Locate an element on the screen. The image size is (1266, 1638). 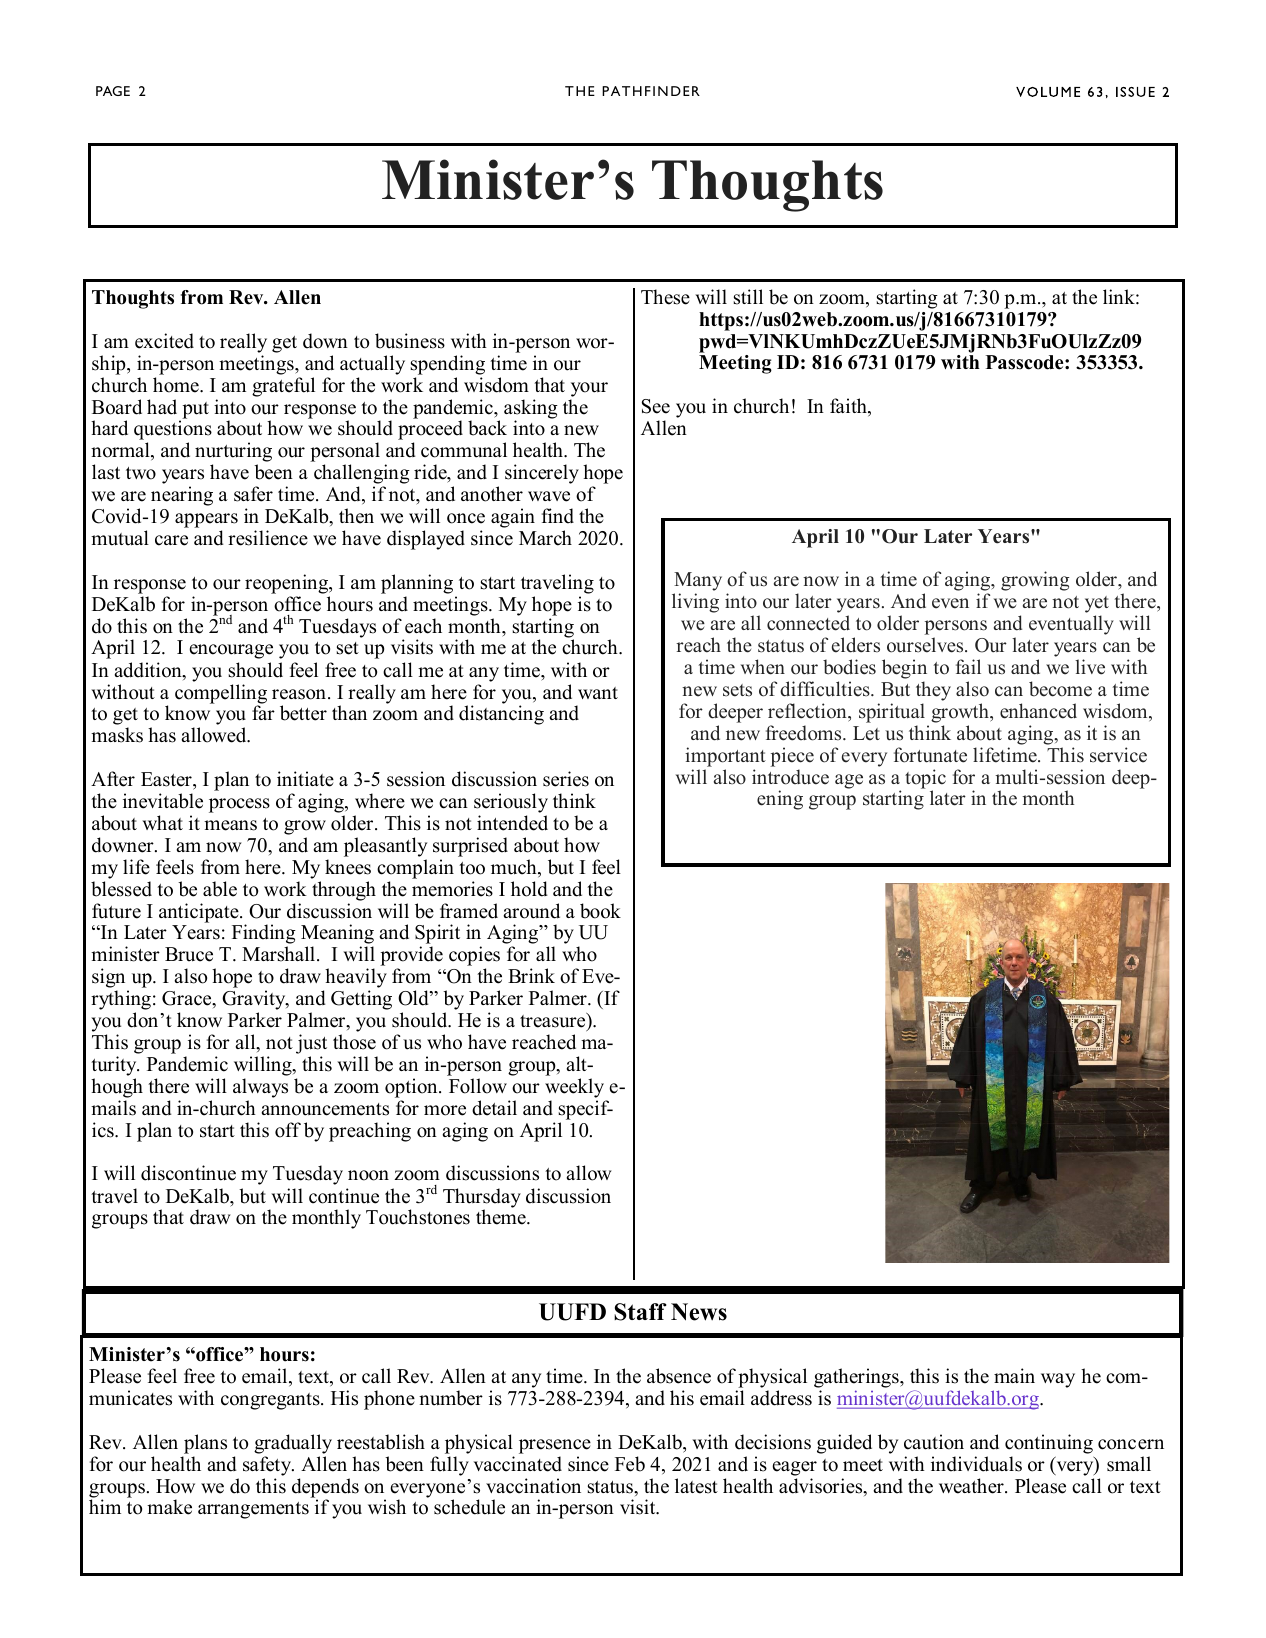
safety is located at coordinates (268, 1466).
